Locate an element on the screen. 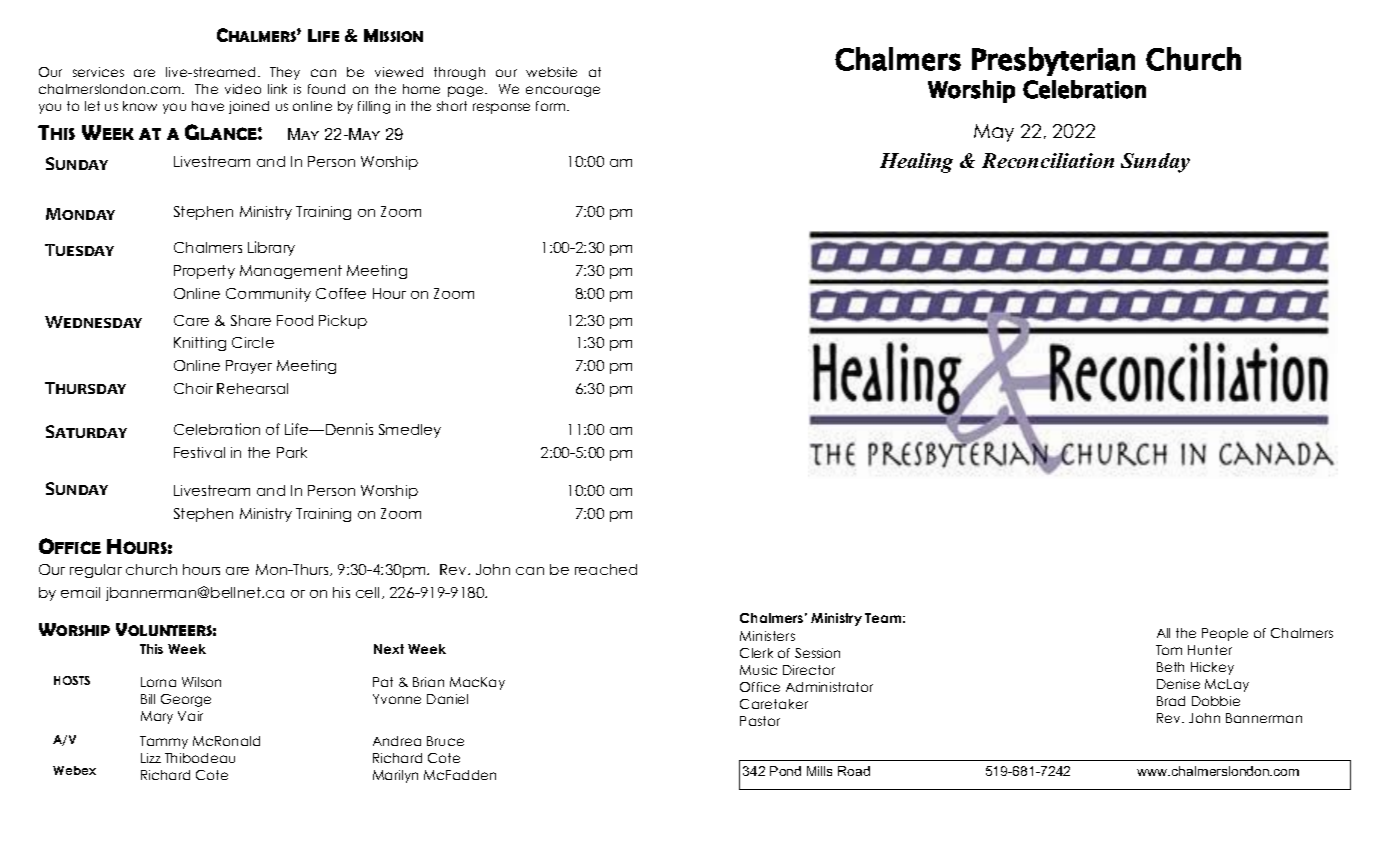 The image size is (1400, 850). Brad is located at coordinates (1171, 701).
